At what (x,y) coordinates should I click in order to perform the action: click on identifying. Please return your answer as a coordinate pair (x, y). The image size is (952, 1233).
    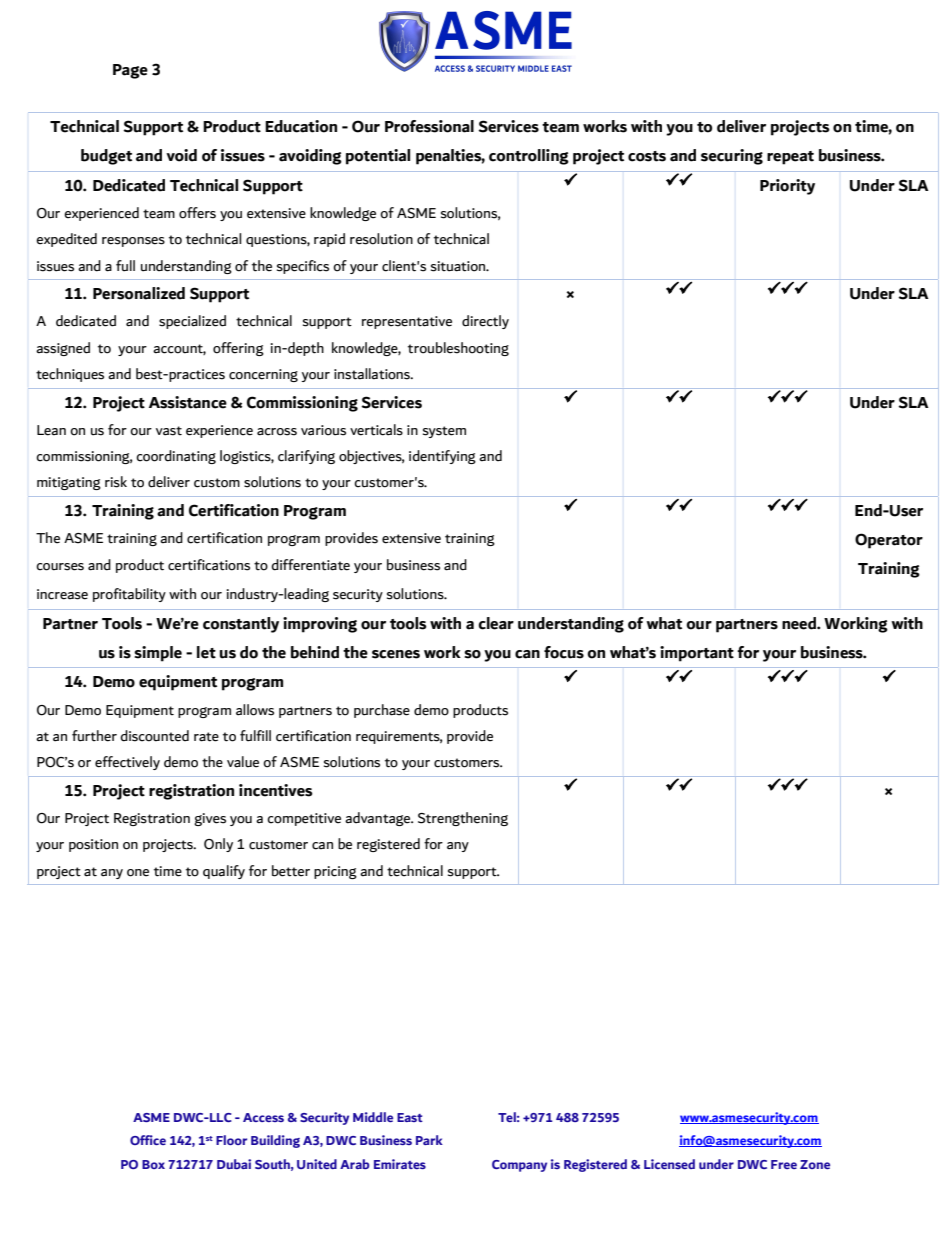
    Looking at the image, I should click on (442, 457).
